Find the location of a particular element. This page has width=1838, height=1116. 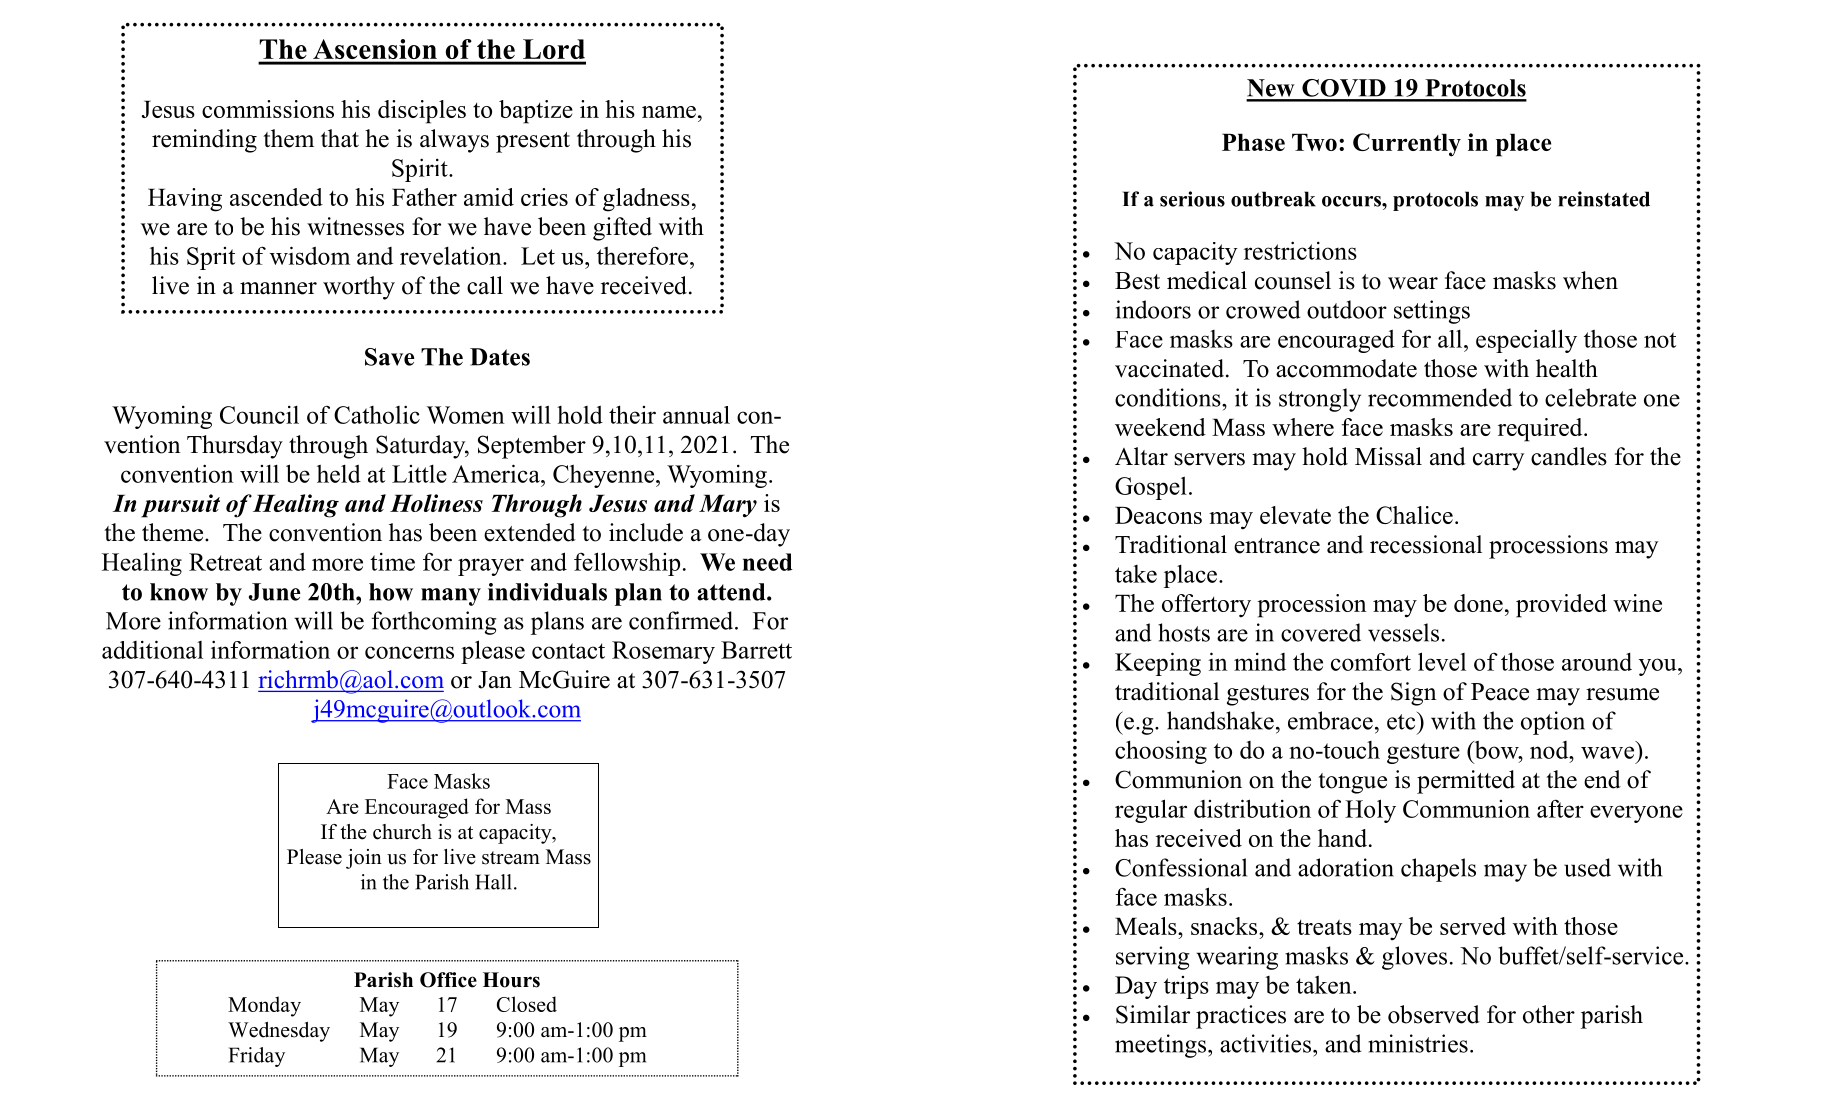

Ascension is located at coordinates (375, 49).
